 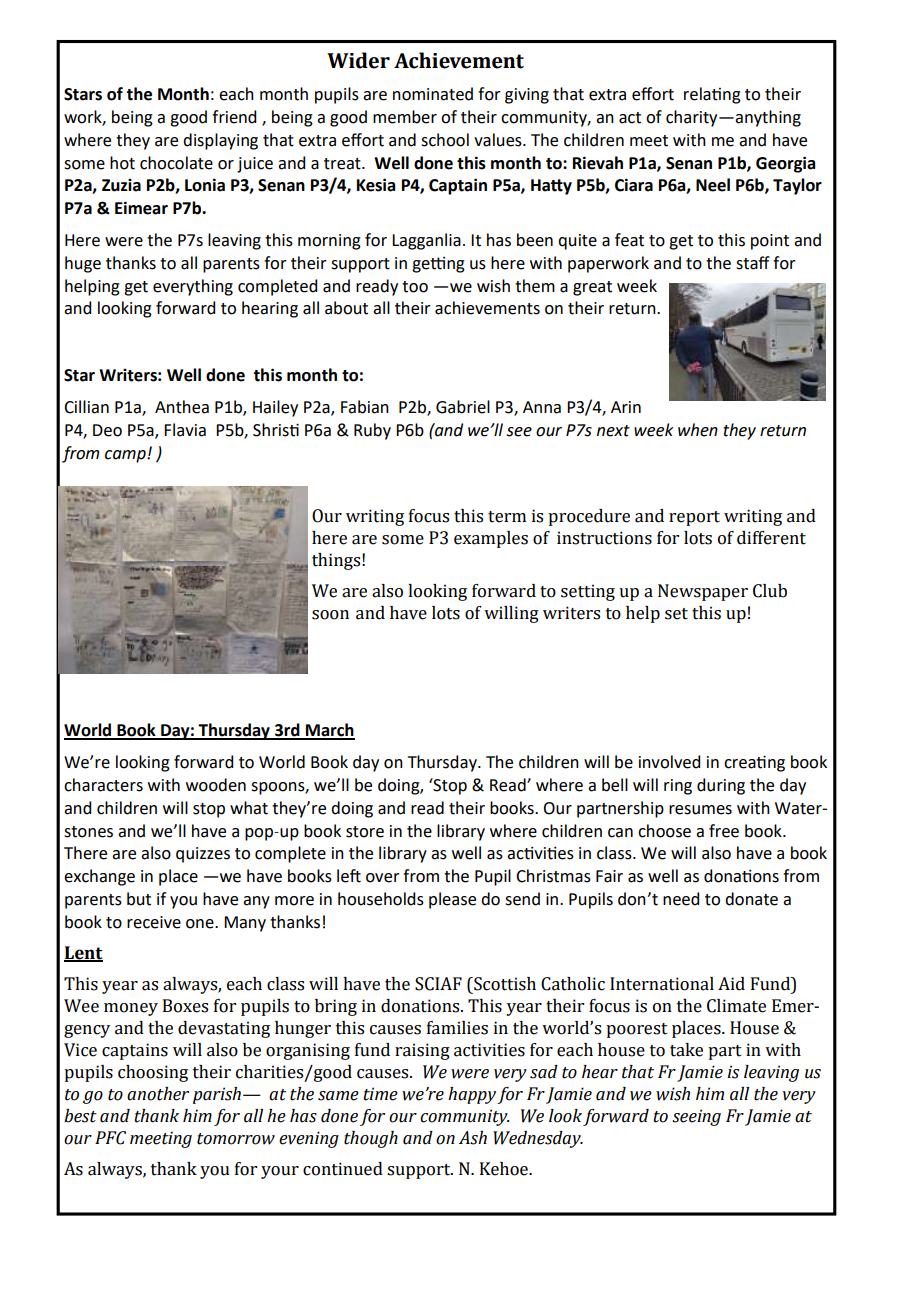 I want to click on Anthea, so click(x=182, y=407).
